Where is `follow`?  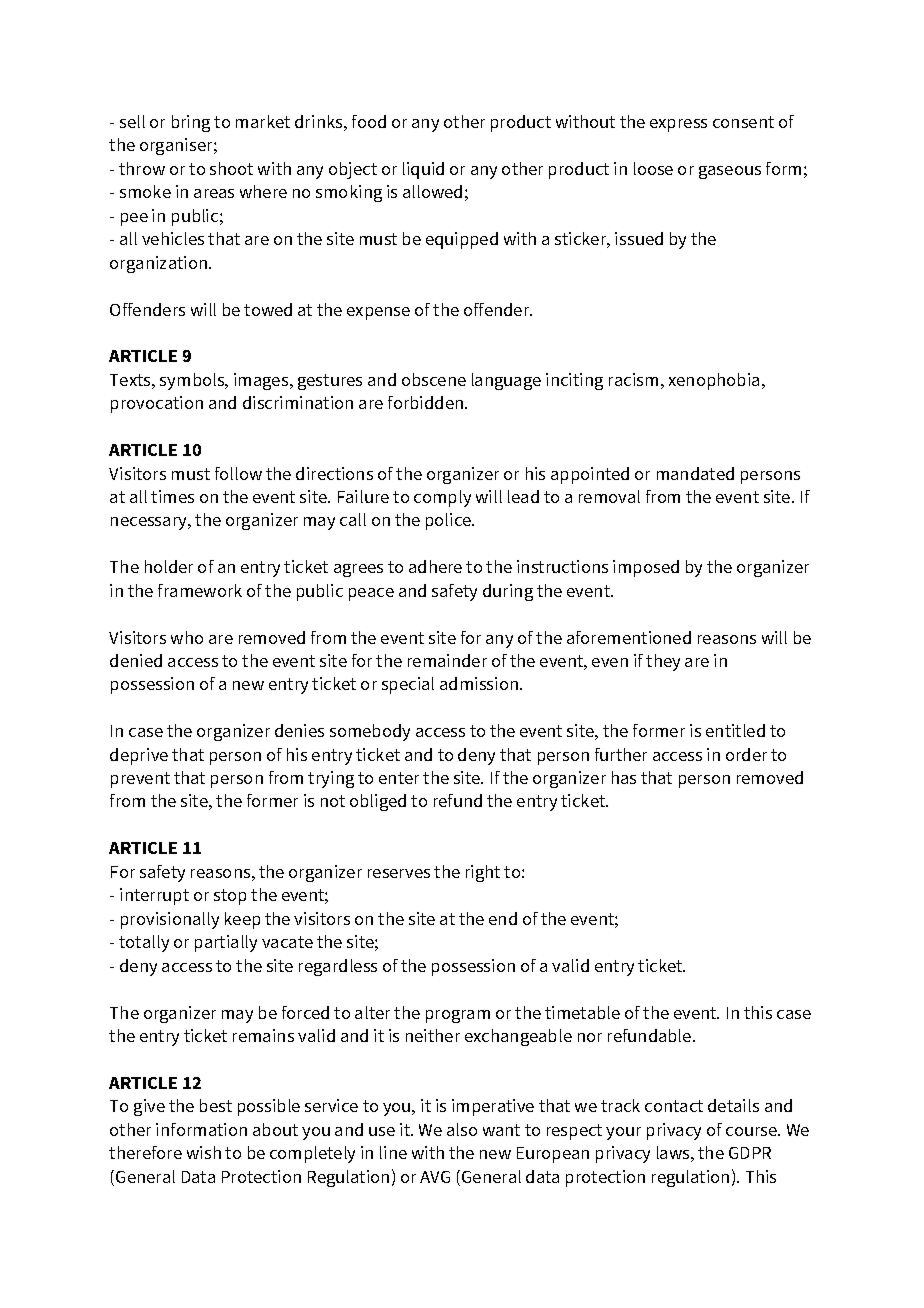
follow is located at coordinates (238, 473).
